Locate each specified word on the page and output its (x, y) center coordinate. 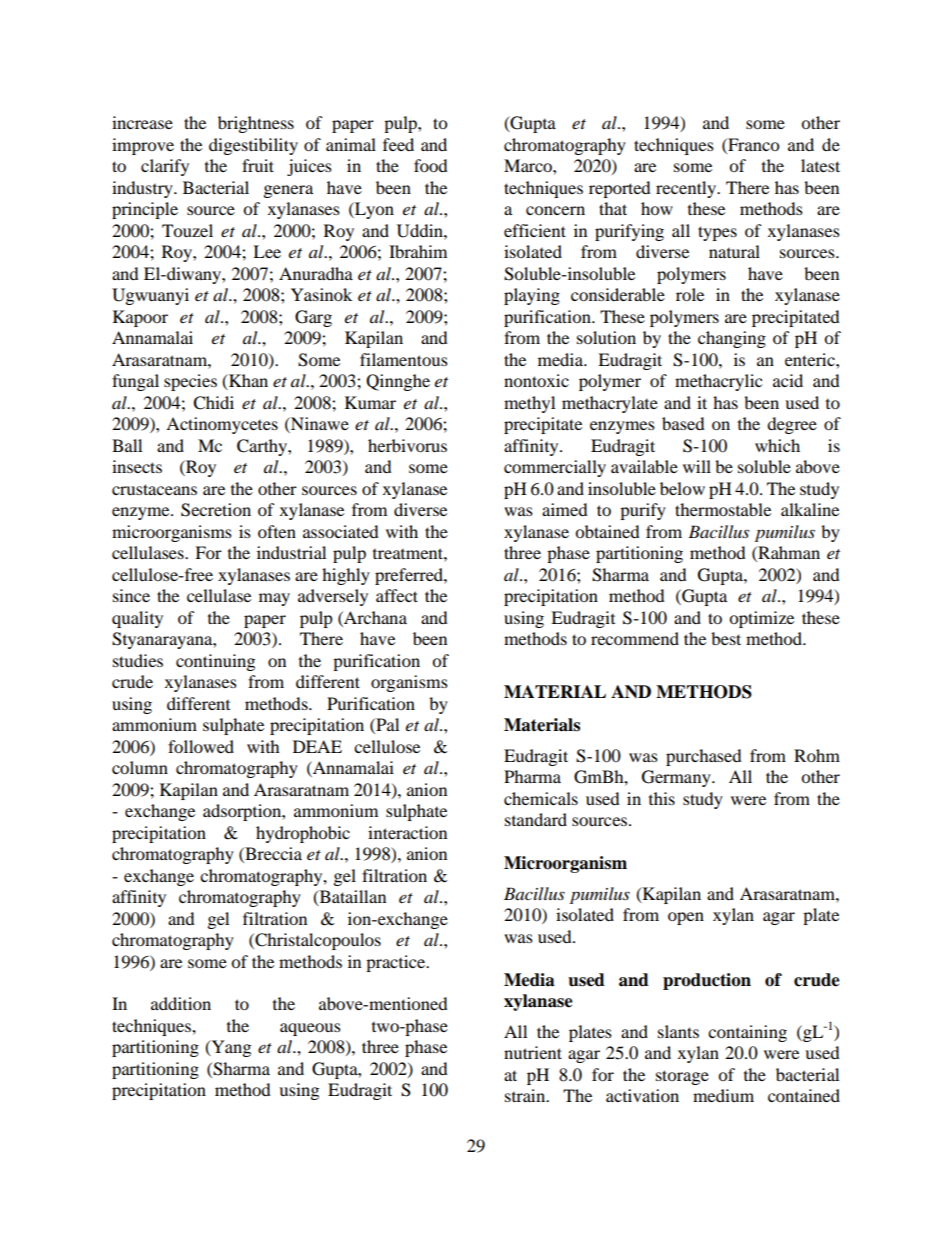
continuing (215, 662)
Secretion (216, 510)
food (431, 165)
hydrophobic (303, 834)
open (686, 918)
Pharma (532, 776)
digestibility (253, 146)
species (190, 382)
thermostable (723, 509)
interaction (407, 832)
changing (732, 339)
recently (687, 189)
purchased (704, 757)
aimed (565, 509)
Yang (230, 1048)
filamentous (404, 359)
